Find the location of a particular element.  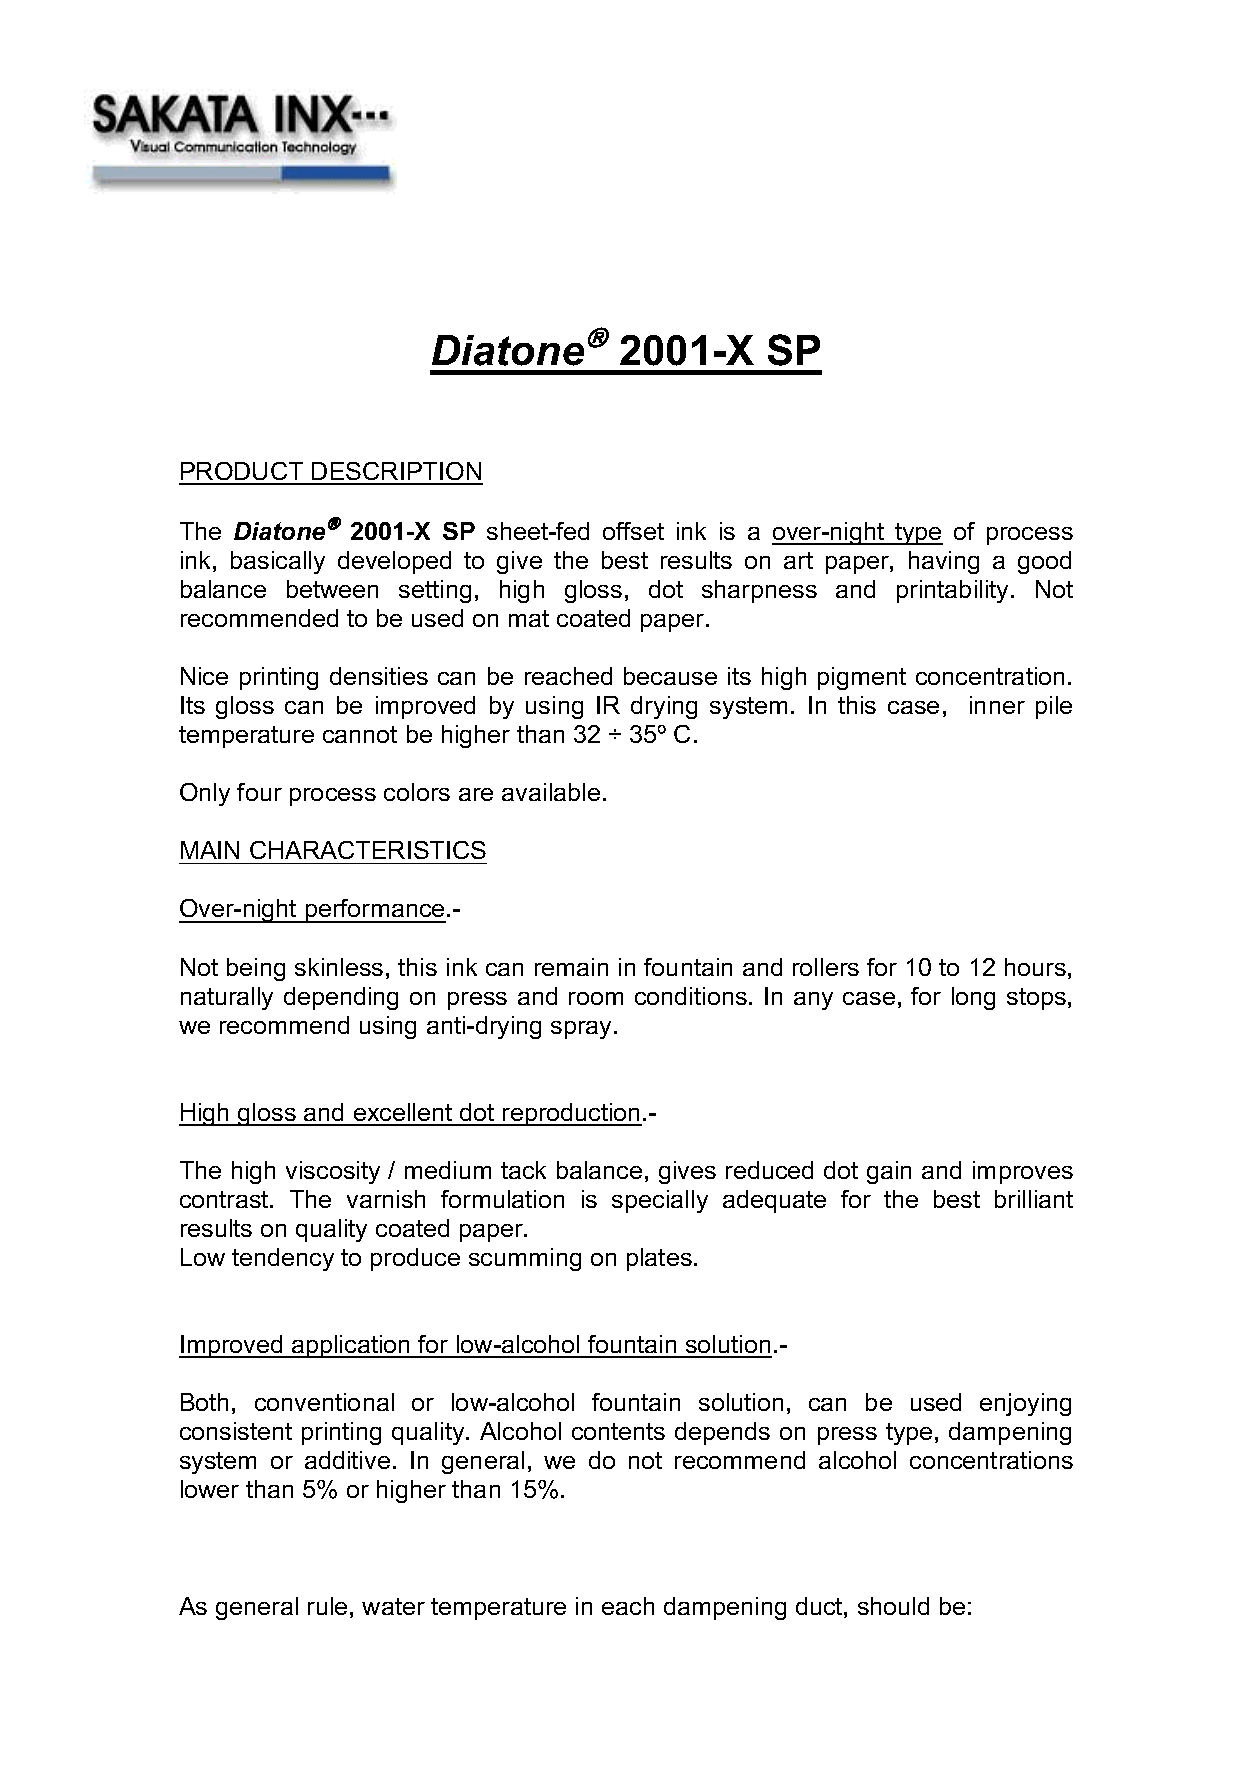

rule is located at coordinates (327, 1606).
